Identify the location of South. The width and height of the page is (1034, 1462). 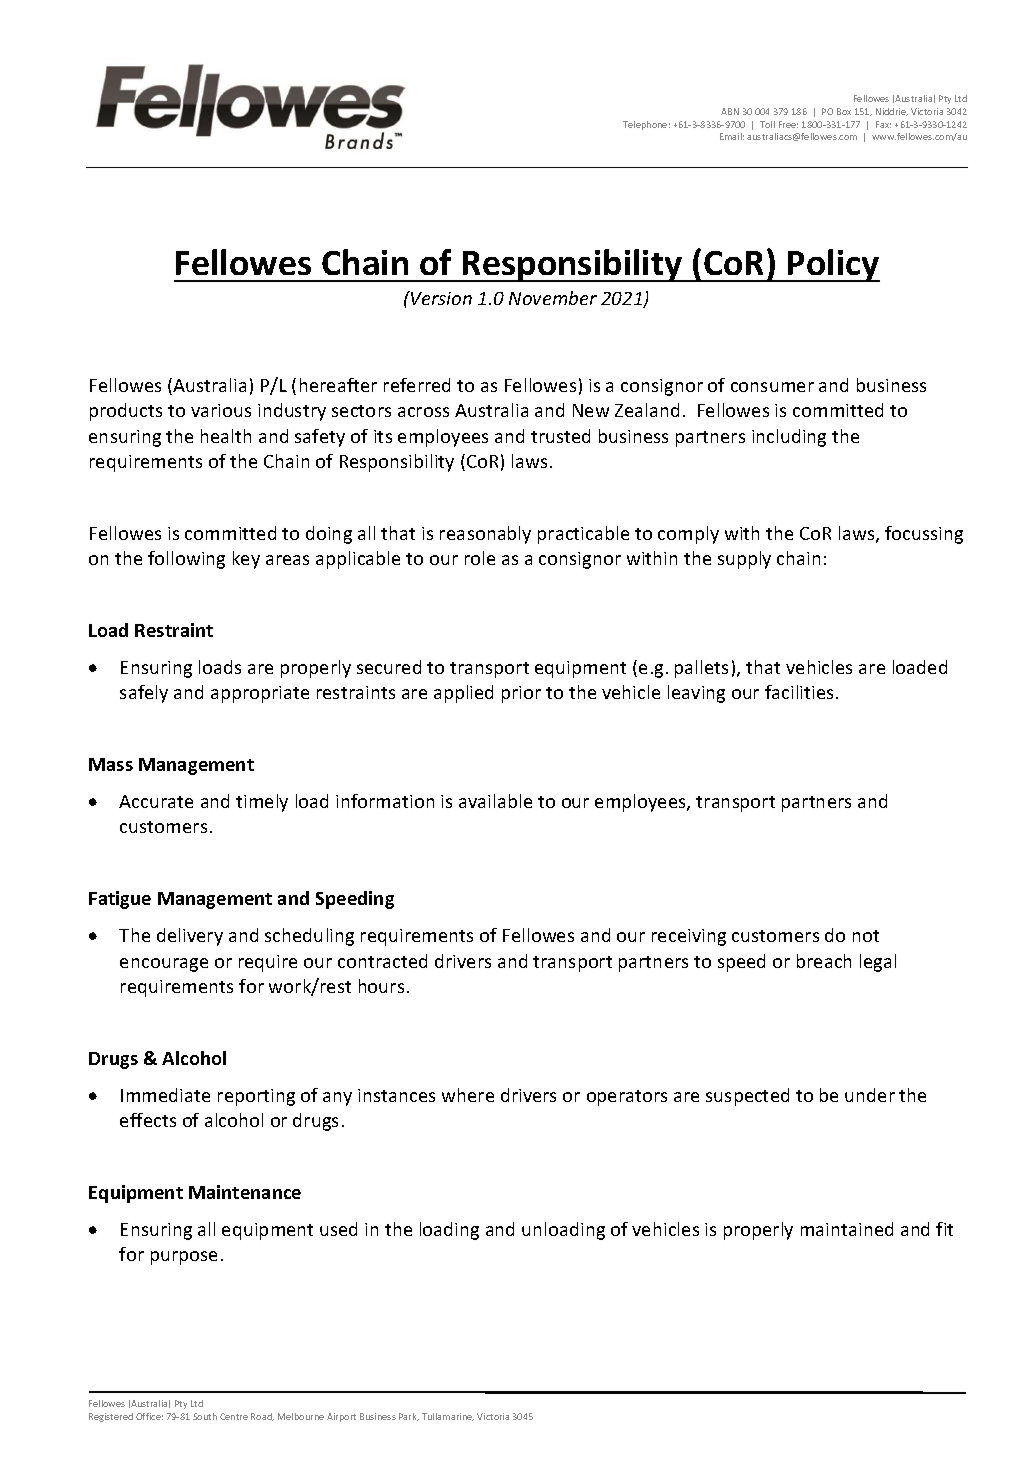
(205, 1416).
